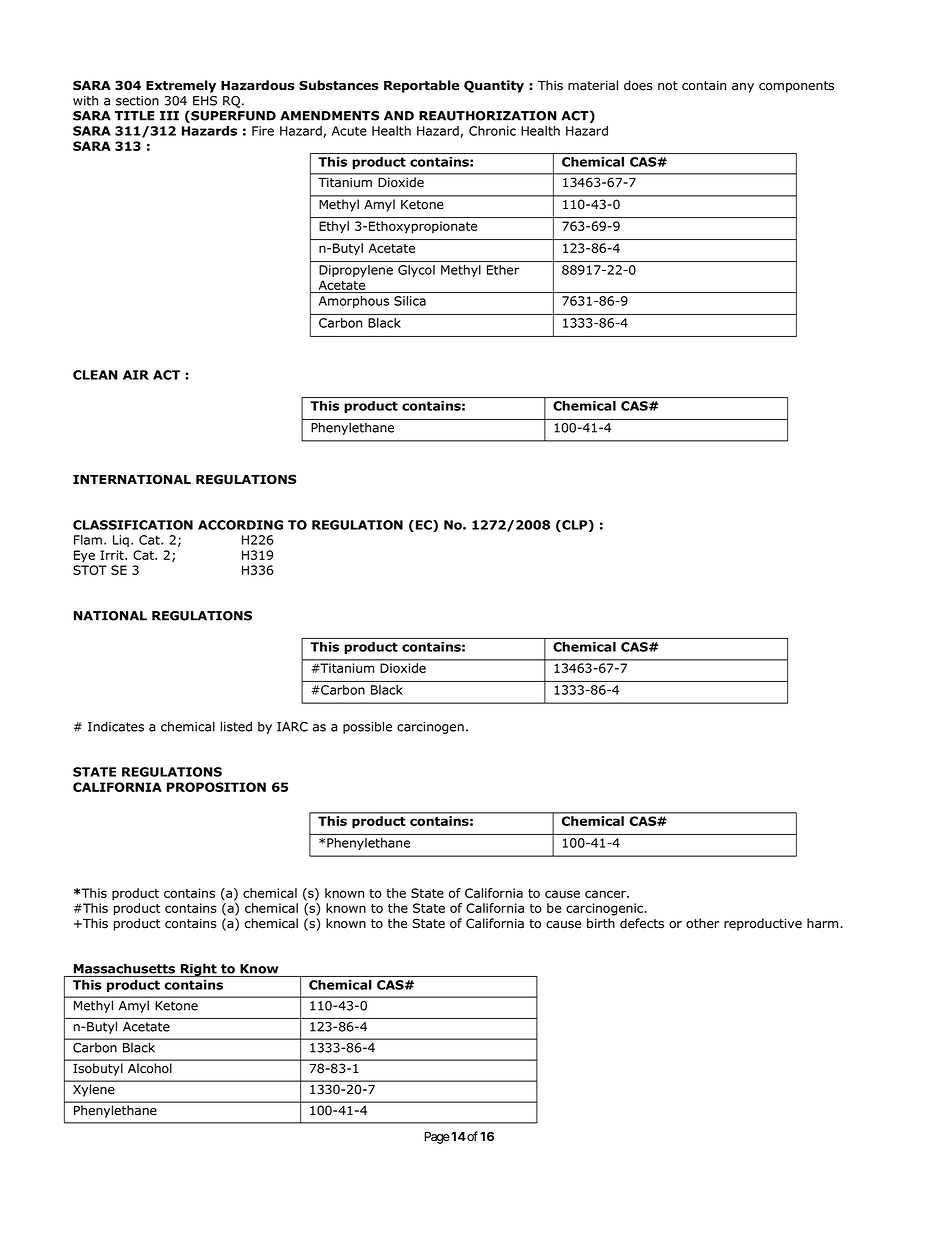  Describe the element at coordinates (601, 923) in the screenshot. I see `birth` at that location.
